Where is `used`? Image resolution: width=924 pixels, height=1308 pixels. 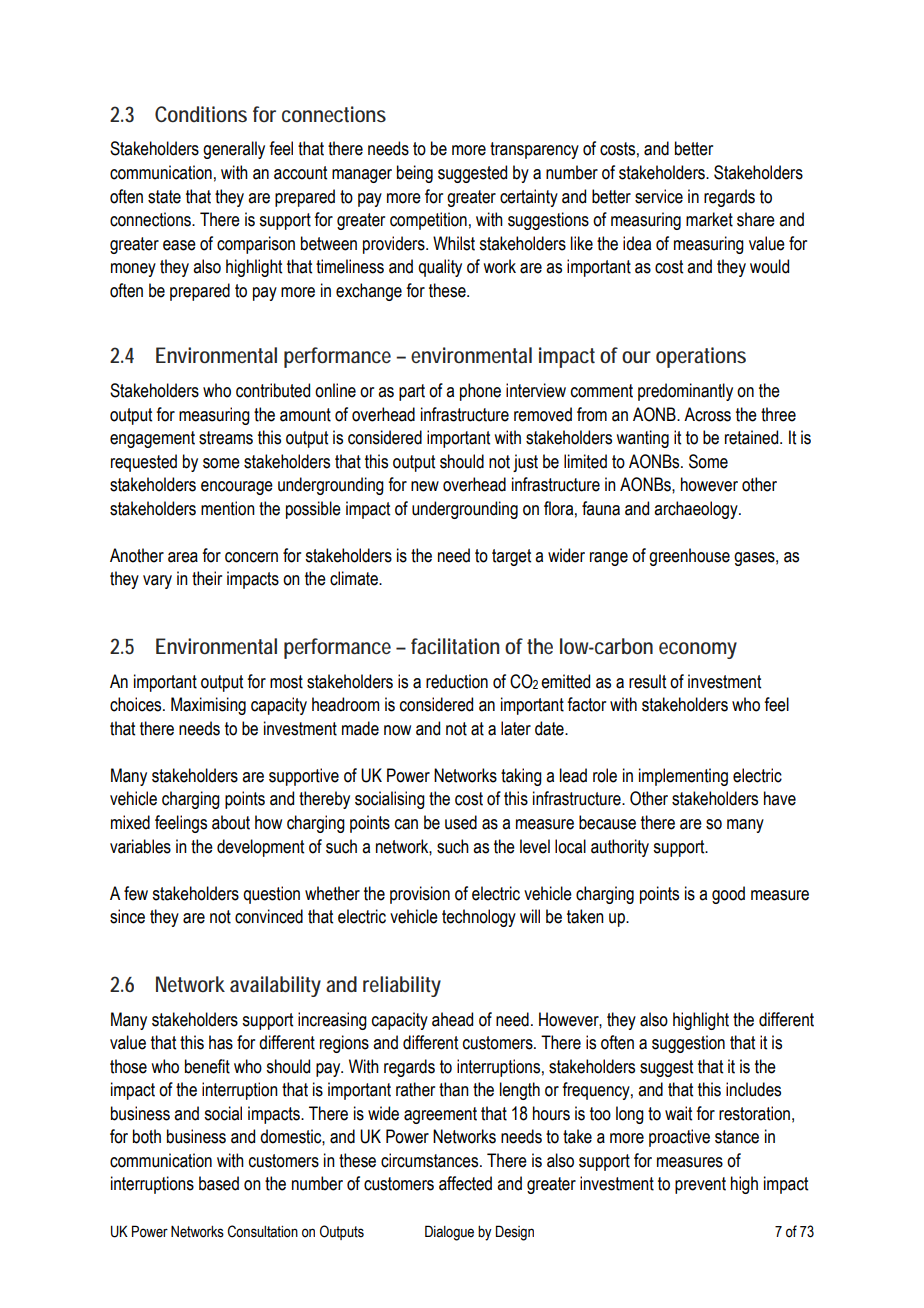 used is located at coordinates (461, 822).
